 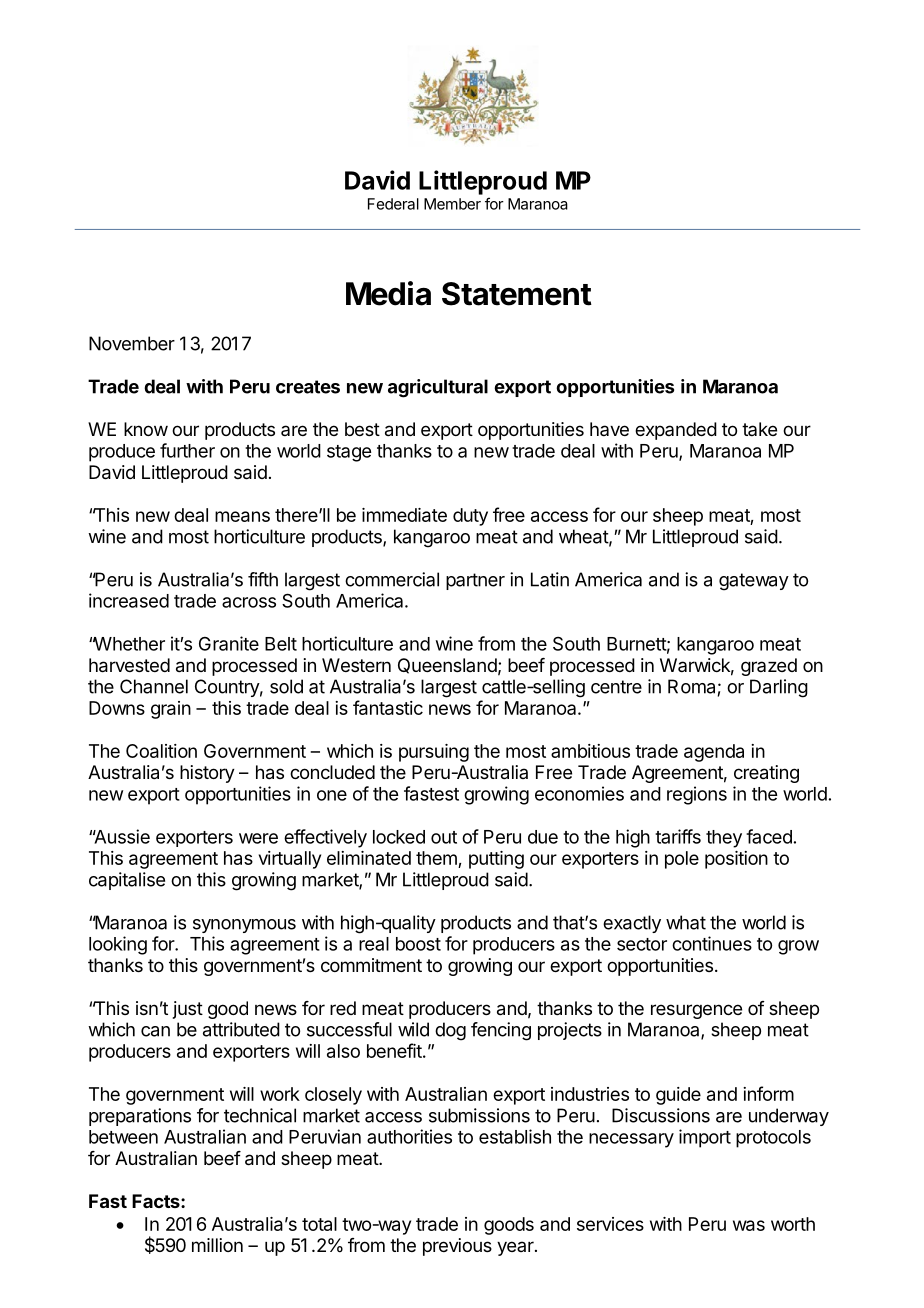 What do you see at coordinates (438, 388) in the screenshot?
I see `agricultural` at bounding box center [438, 388].
